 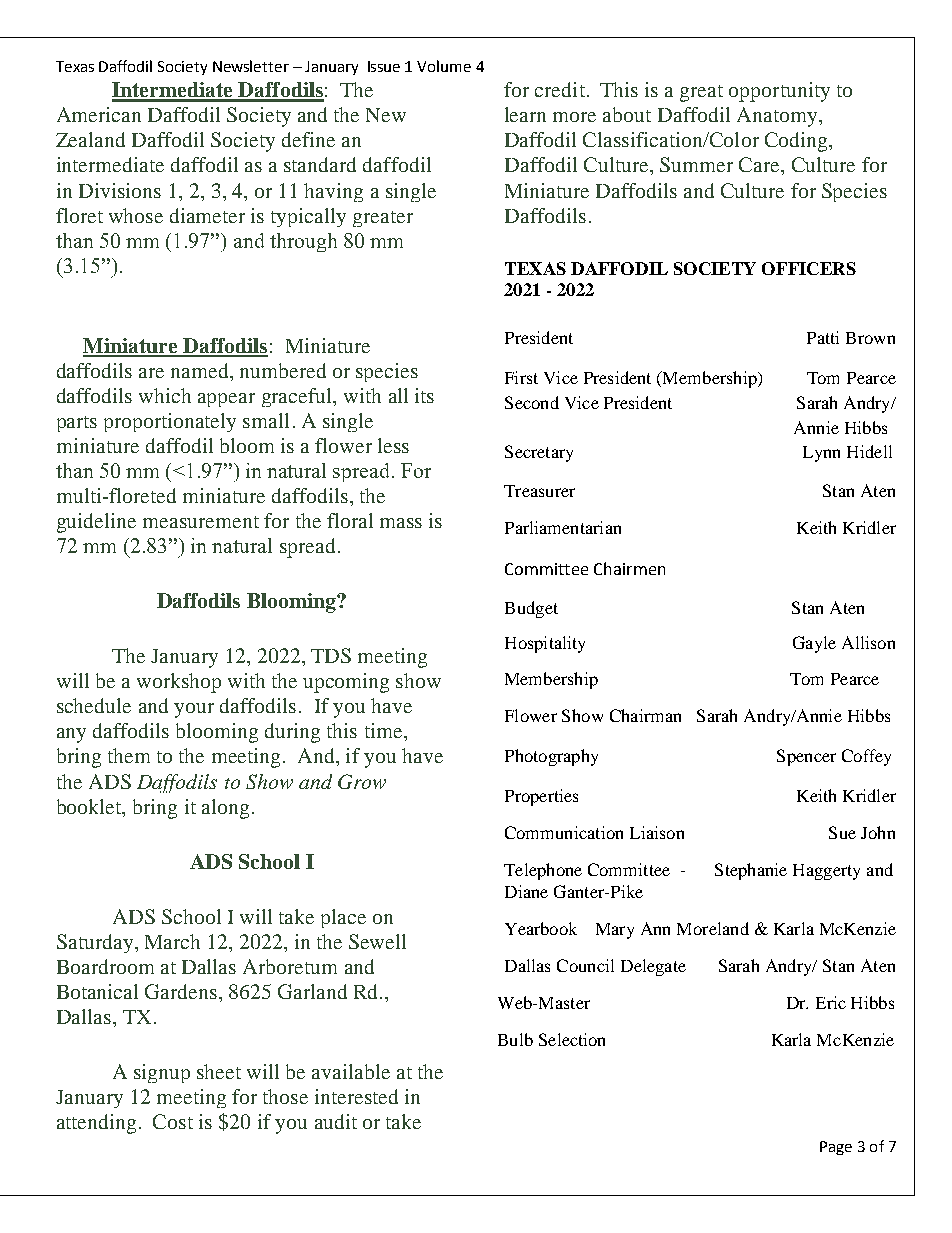 I want to click on Newsletter, so click(x=251, y=66).
